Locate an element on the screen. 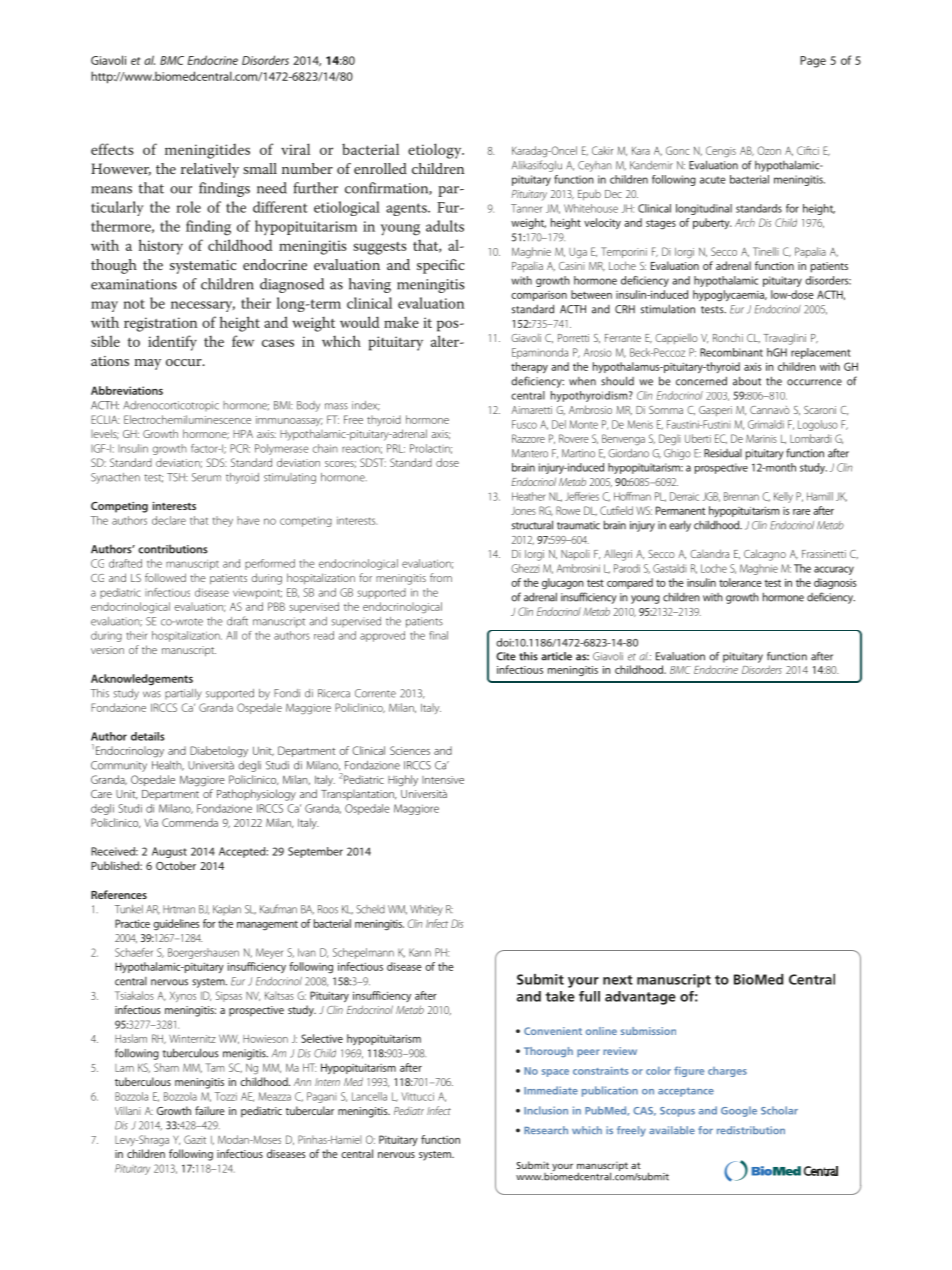  Google is located at coordinates (739, 1111).
